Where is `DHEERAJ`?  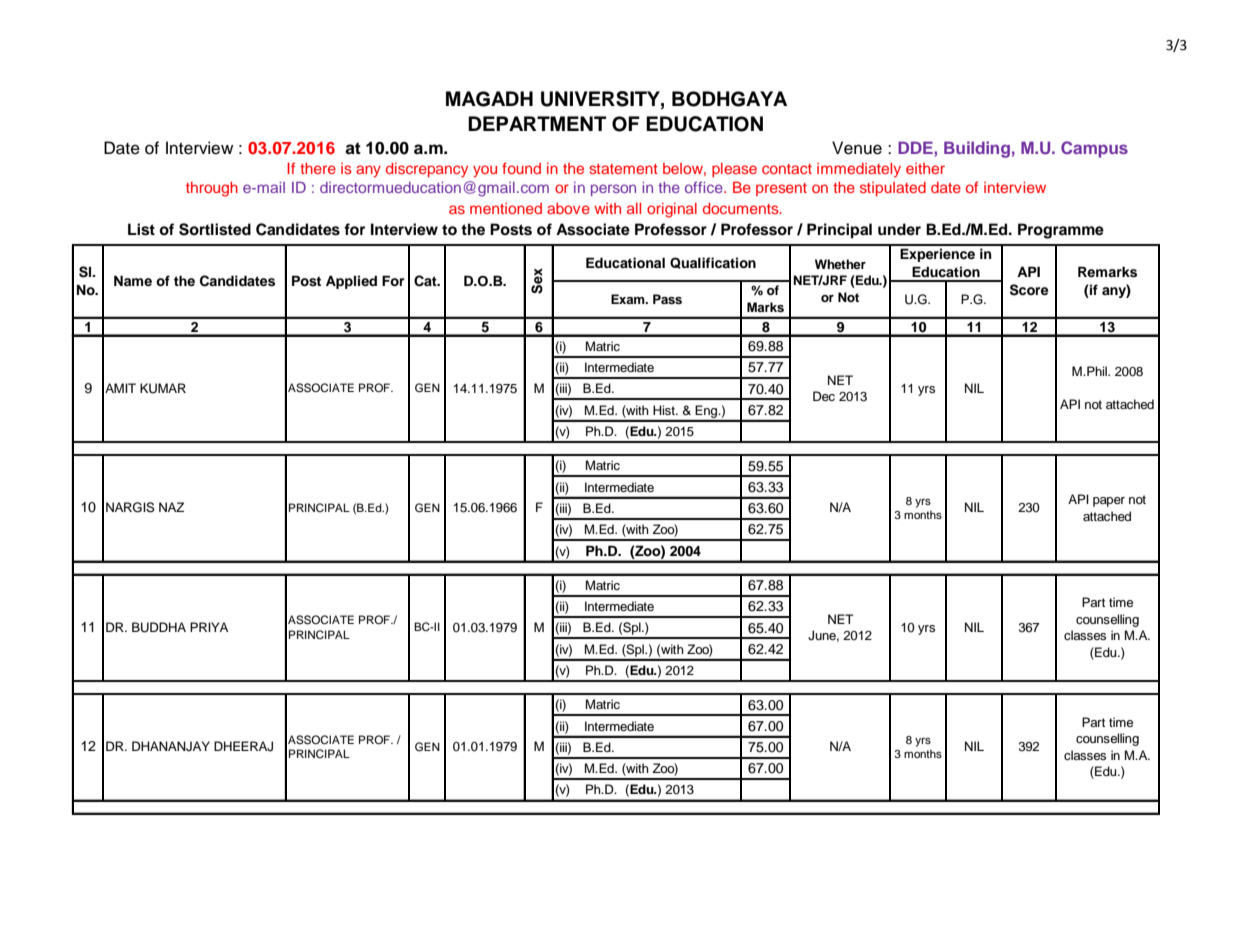
DHEERAJ is located at coordinates (243, 746).
